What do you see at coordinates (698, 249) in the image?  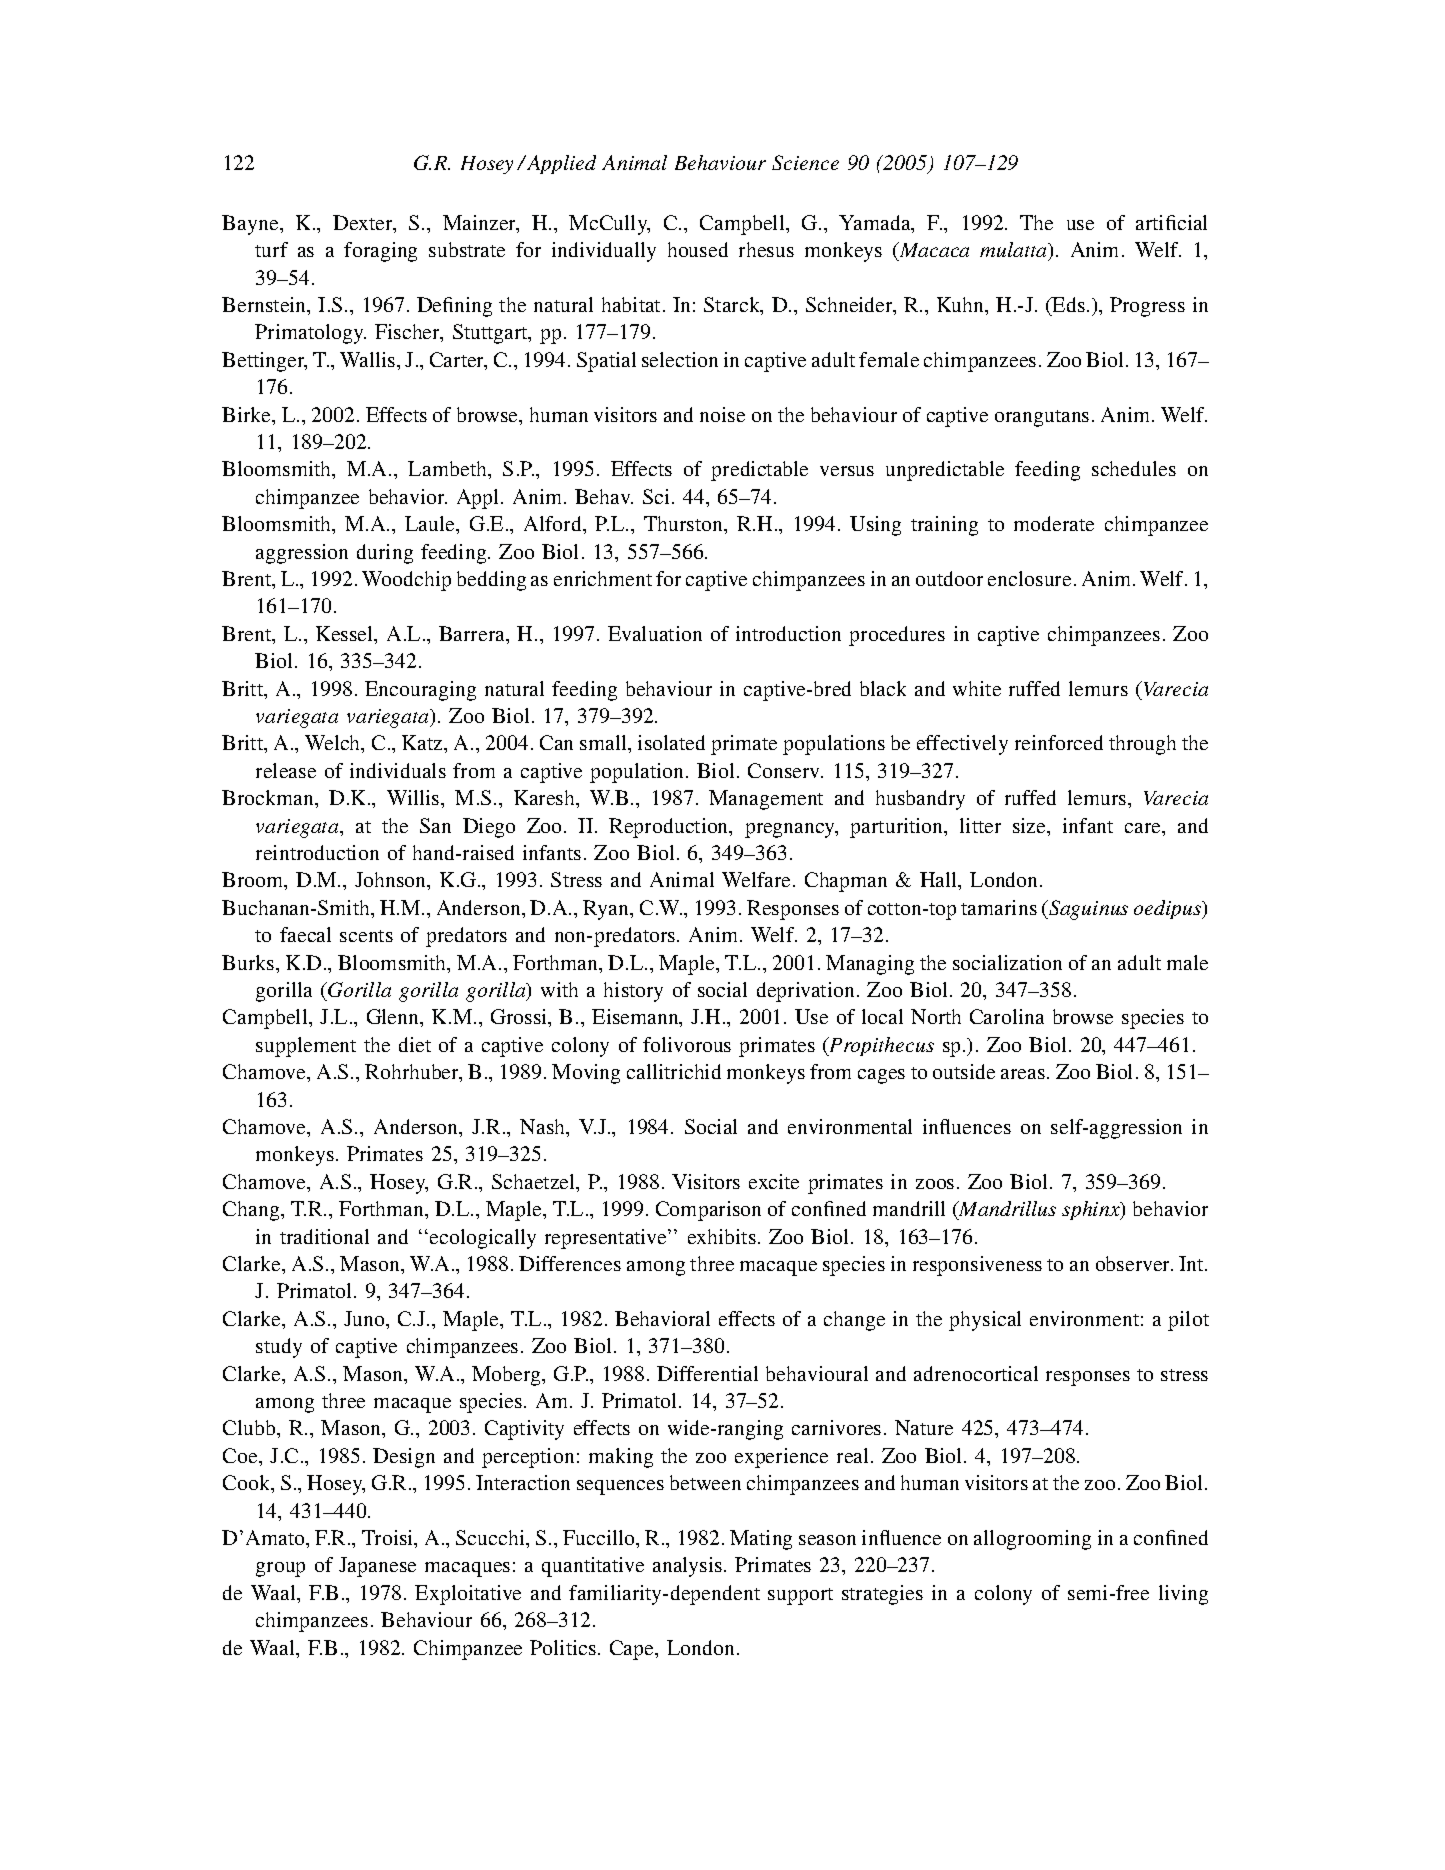 I see `housed` at bounding box center [698, 249].
